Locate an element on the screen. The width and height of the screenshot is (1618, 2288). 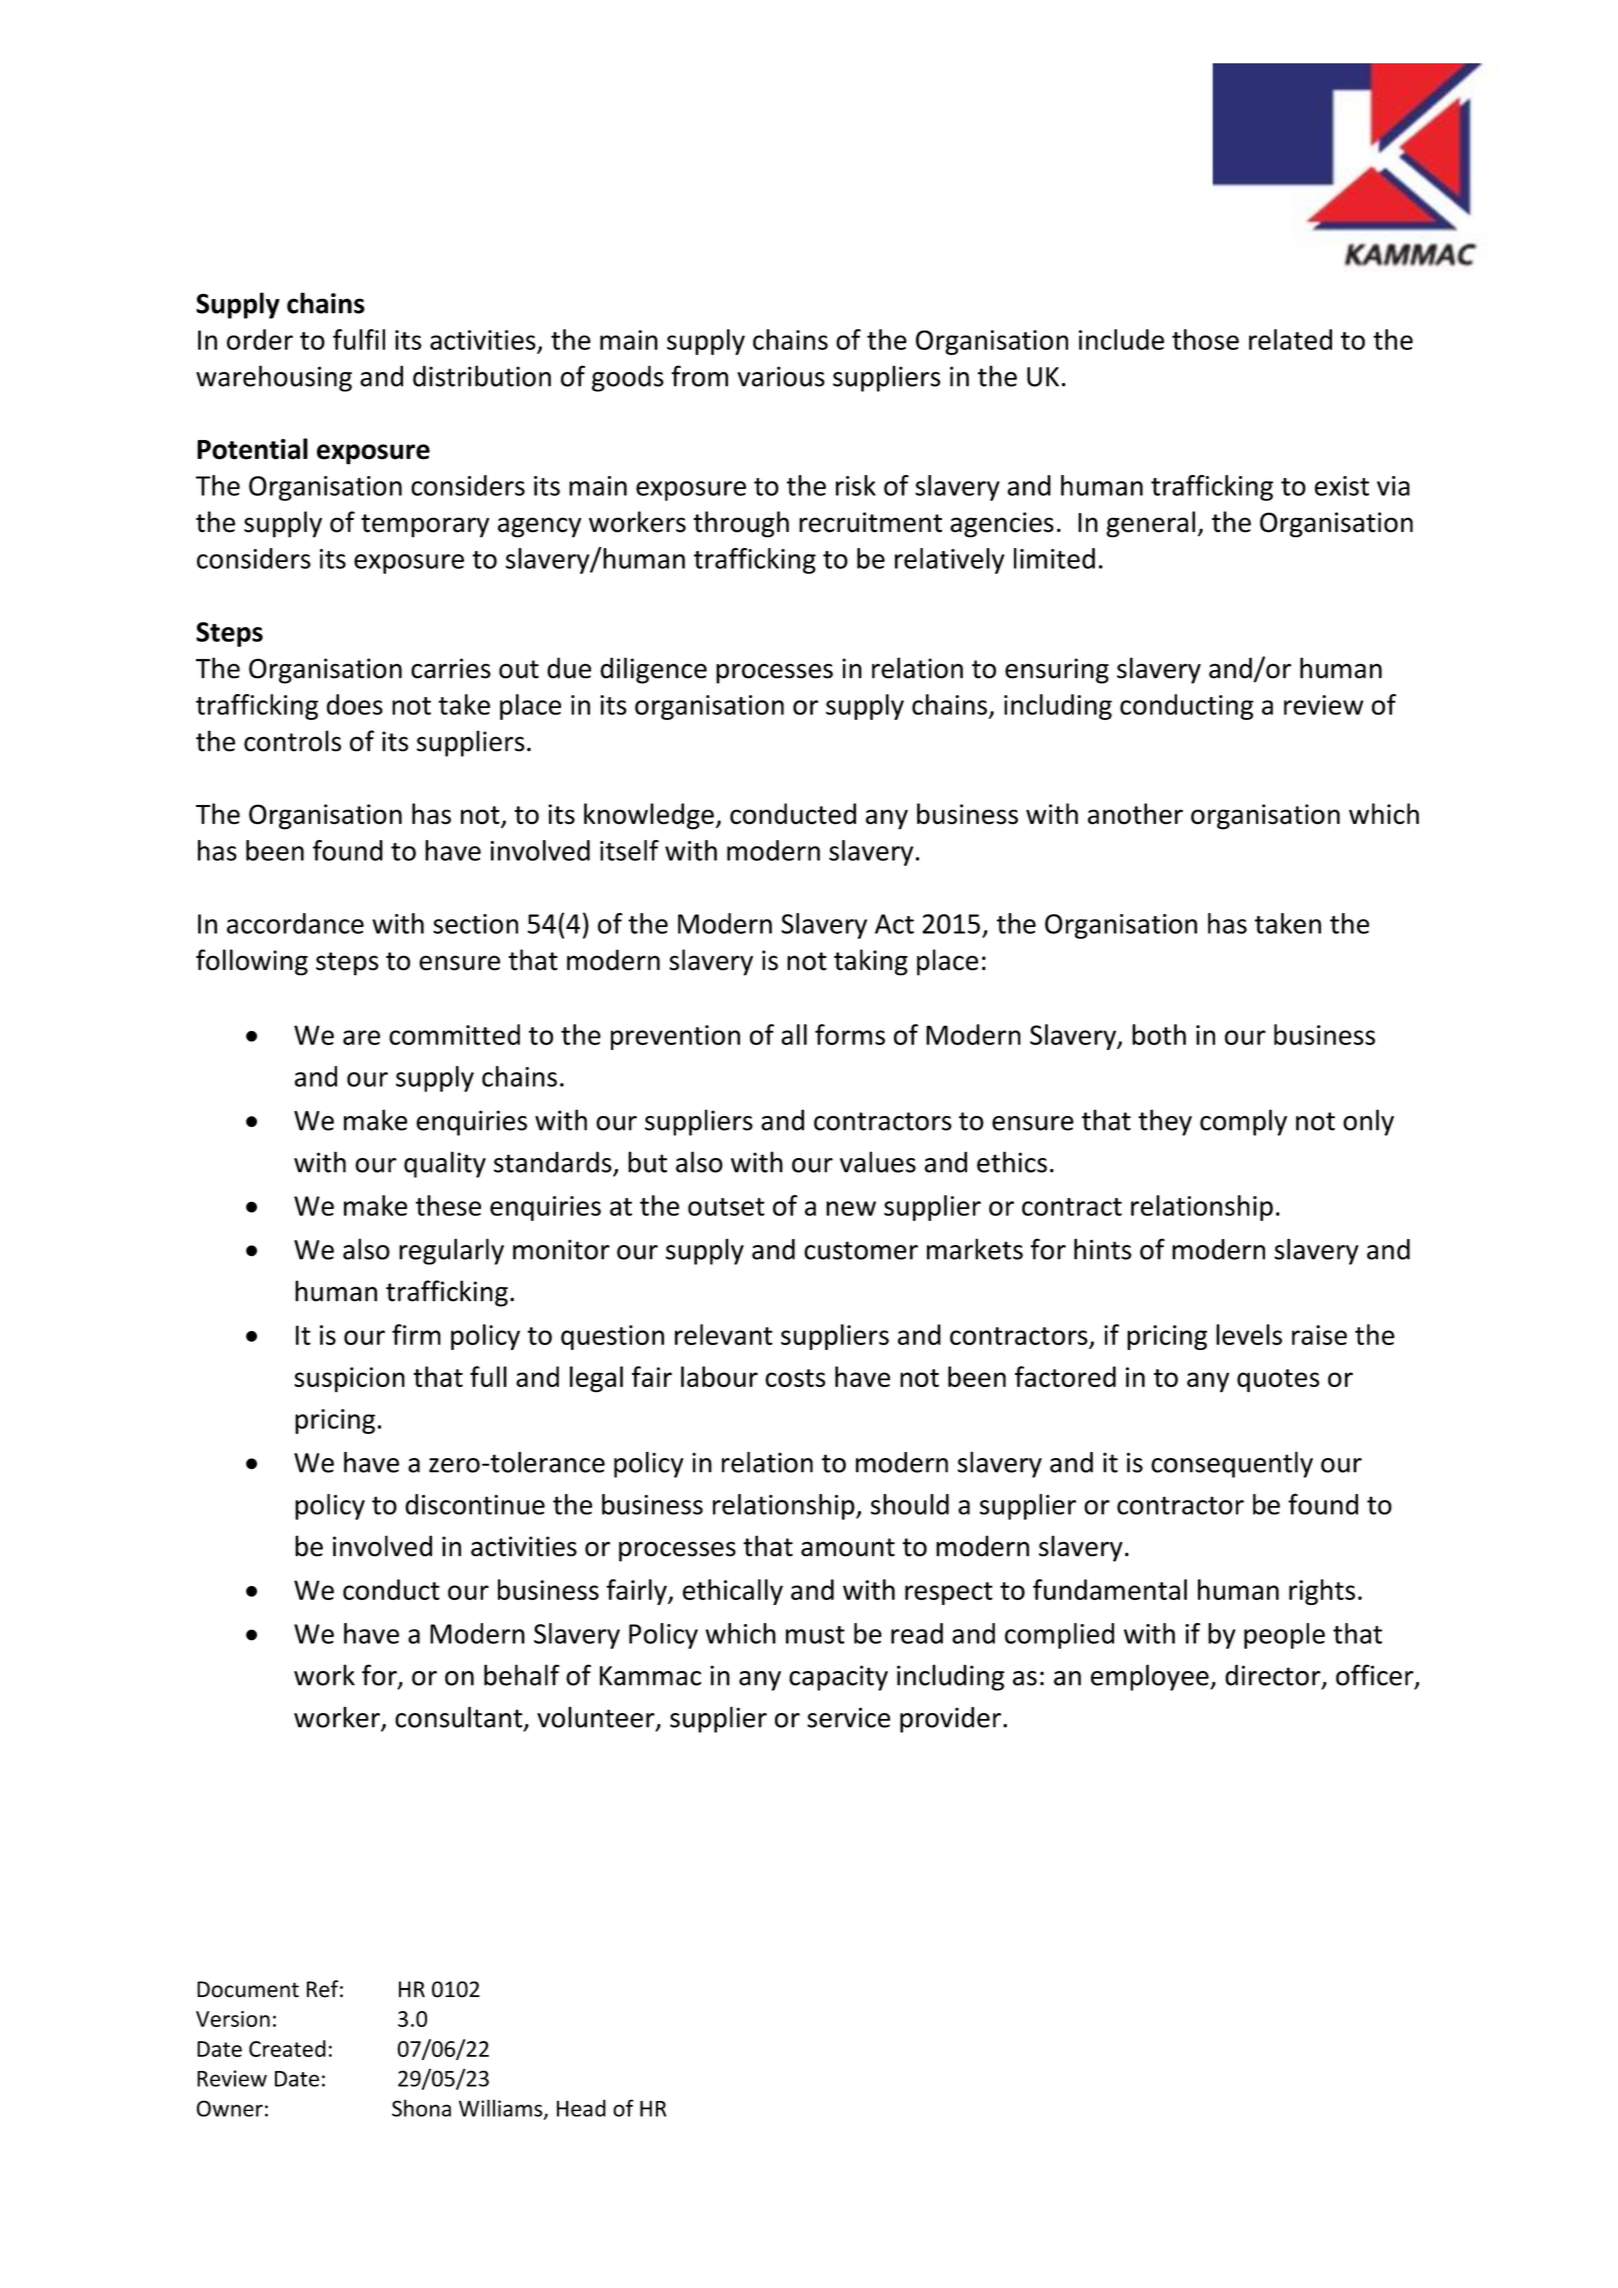
various is located at coordinates (781, 376).
